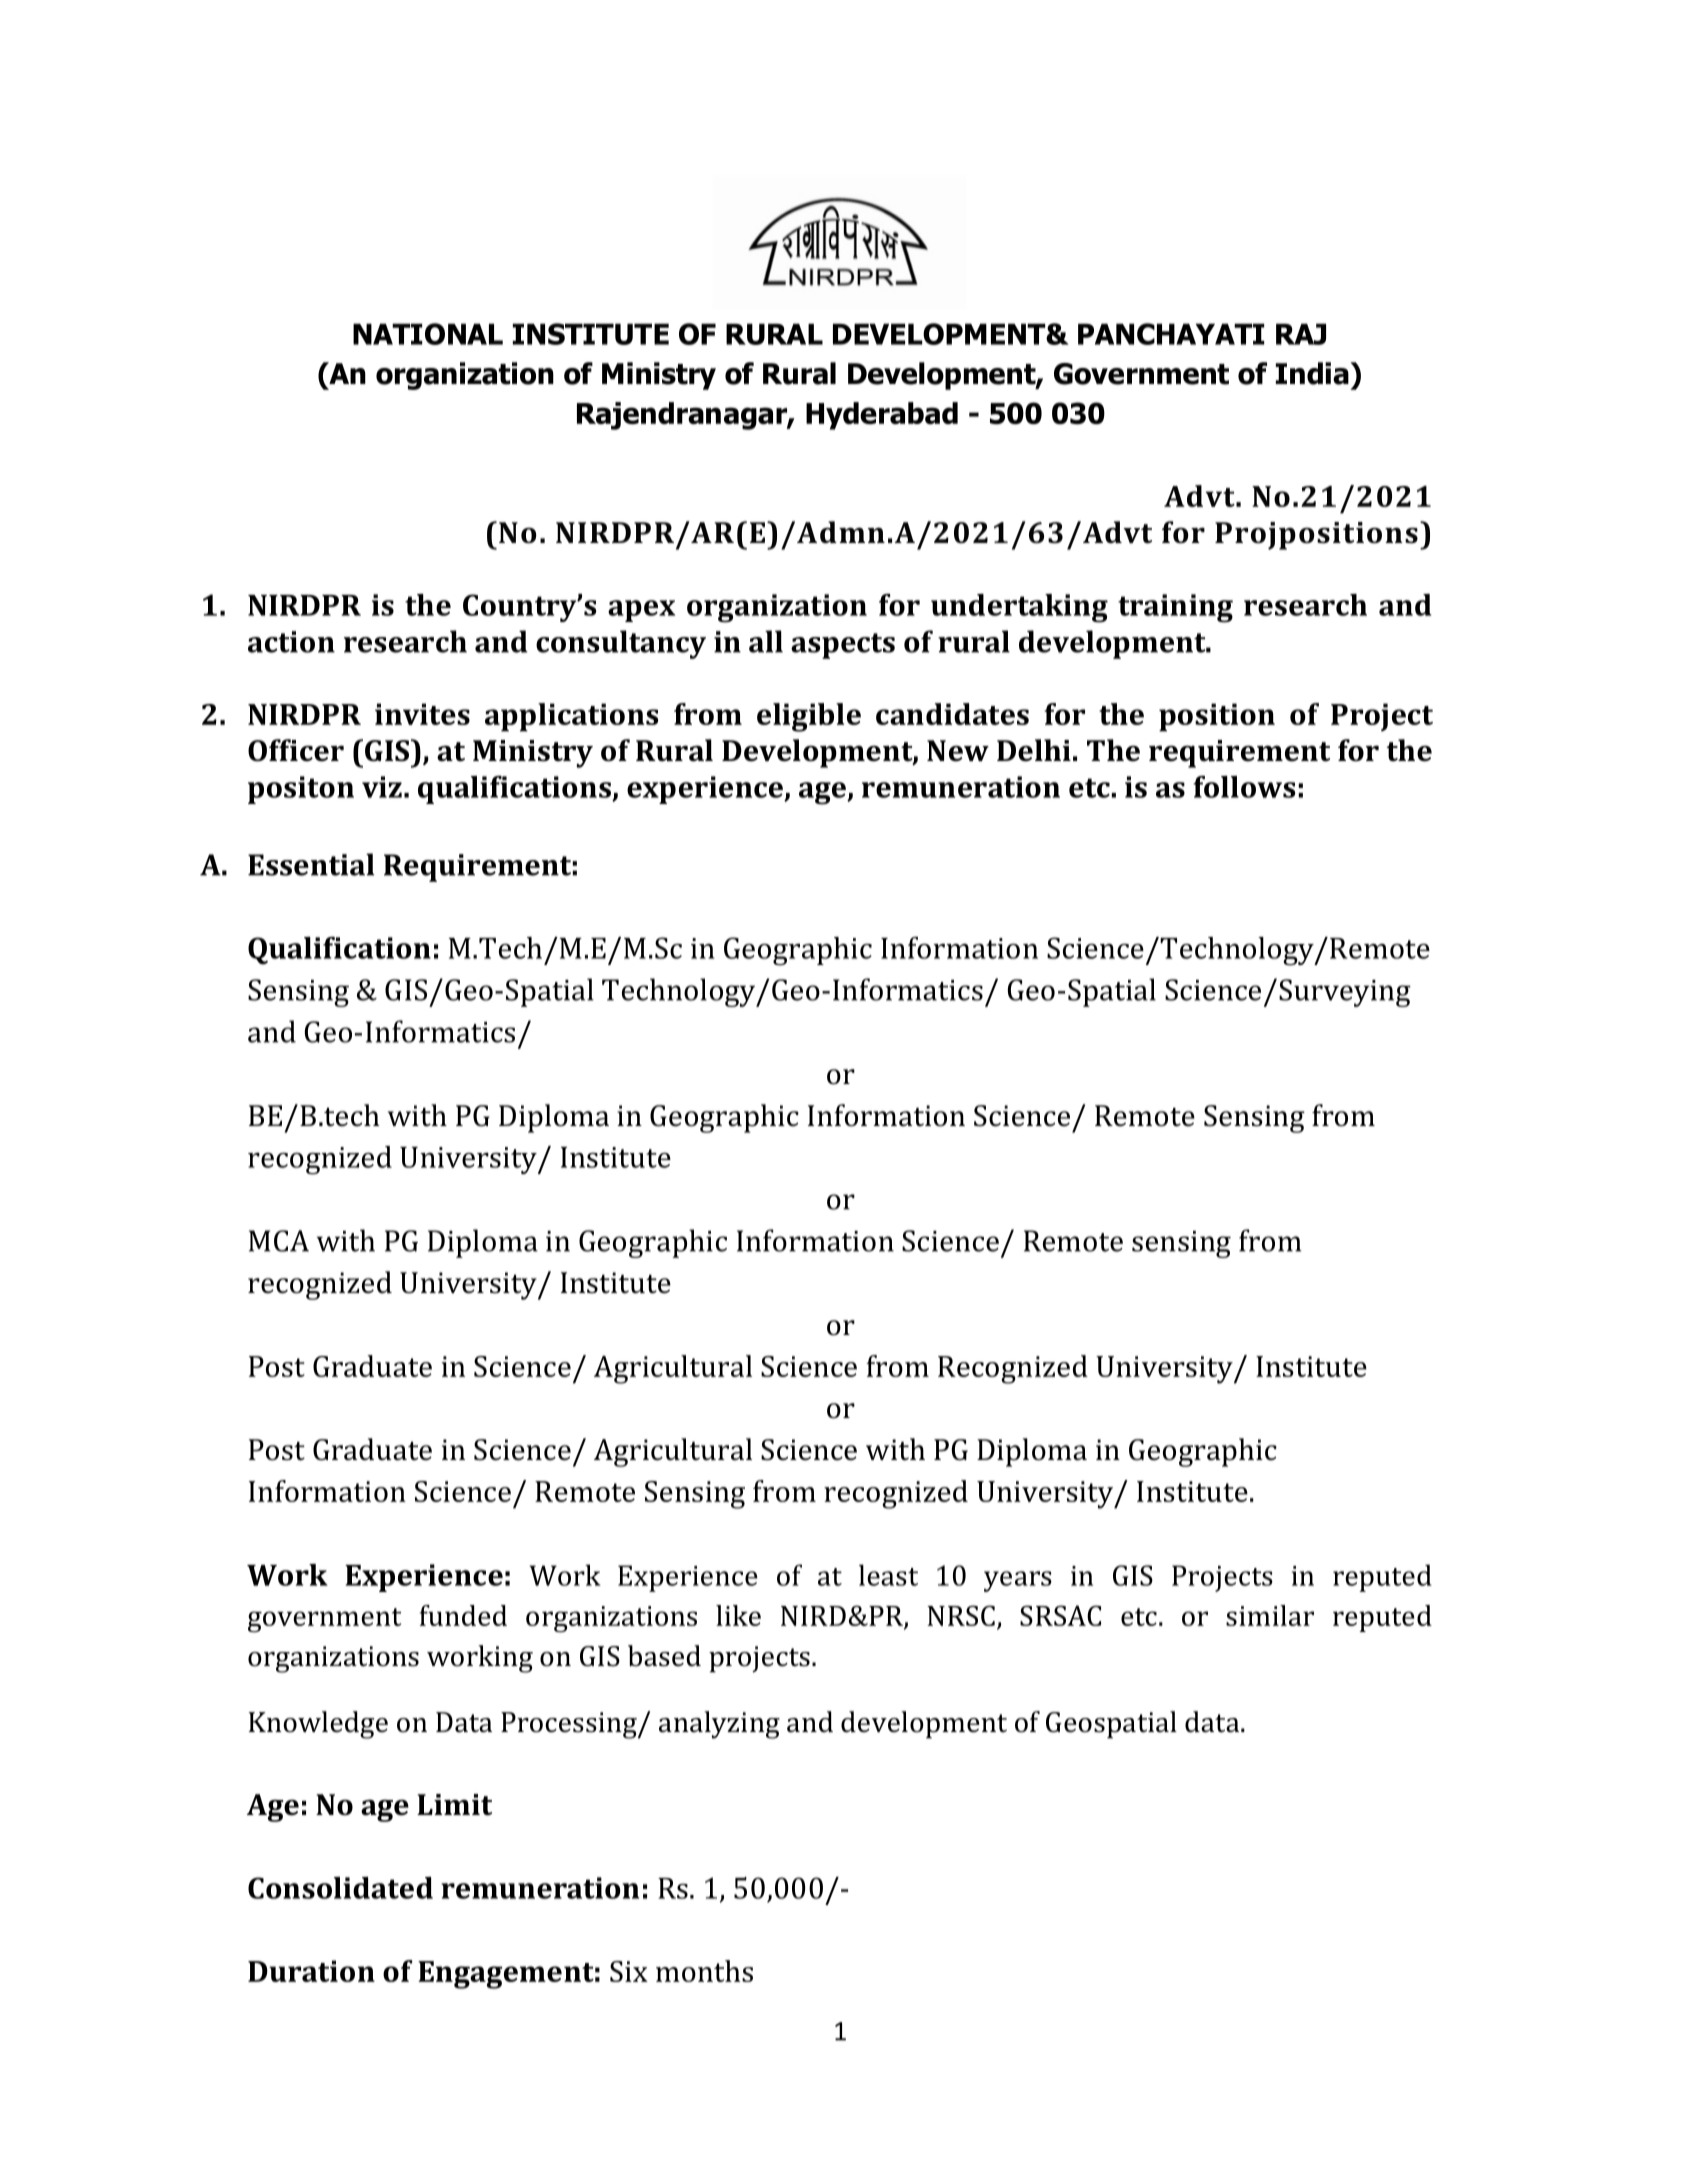  Describe the element at coordinates (279, 1241) in the document. I see `MCA` at that location.
